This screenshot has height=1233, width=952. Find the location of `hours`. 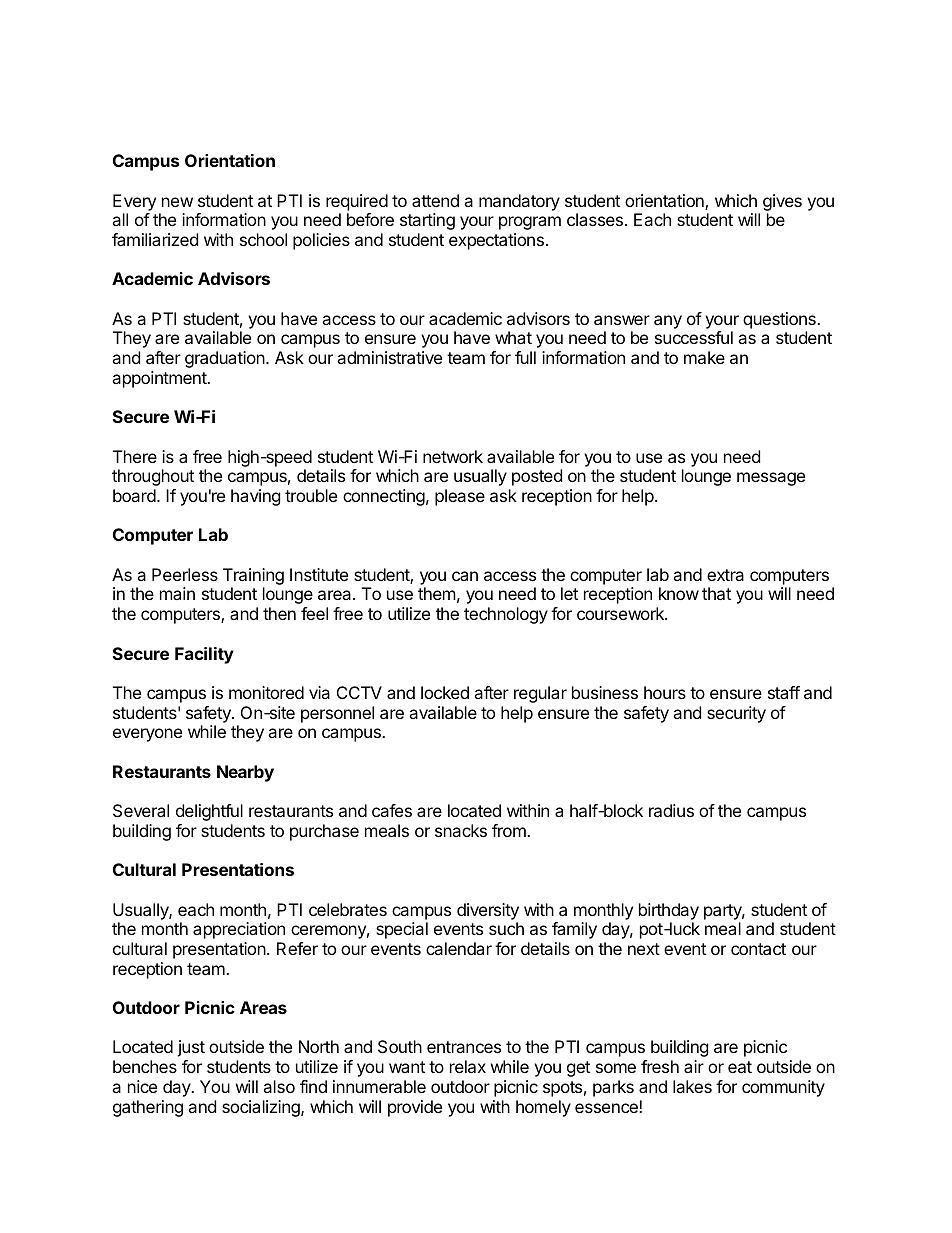

hours is located at coordinates (665, 692).
